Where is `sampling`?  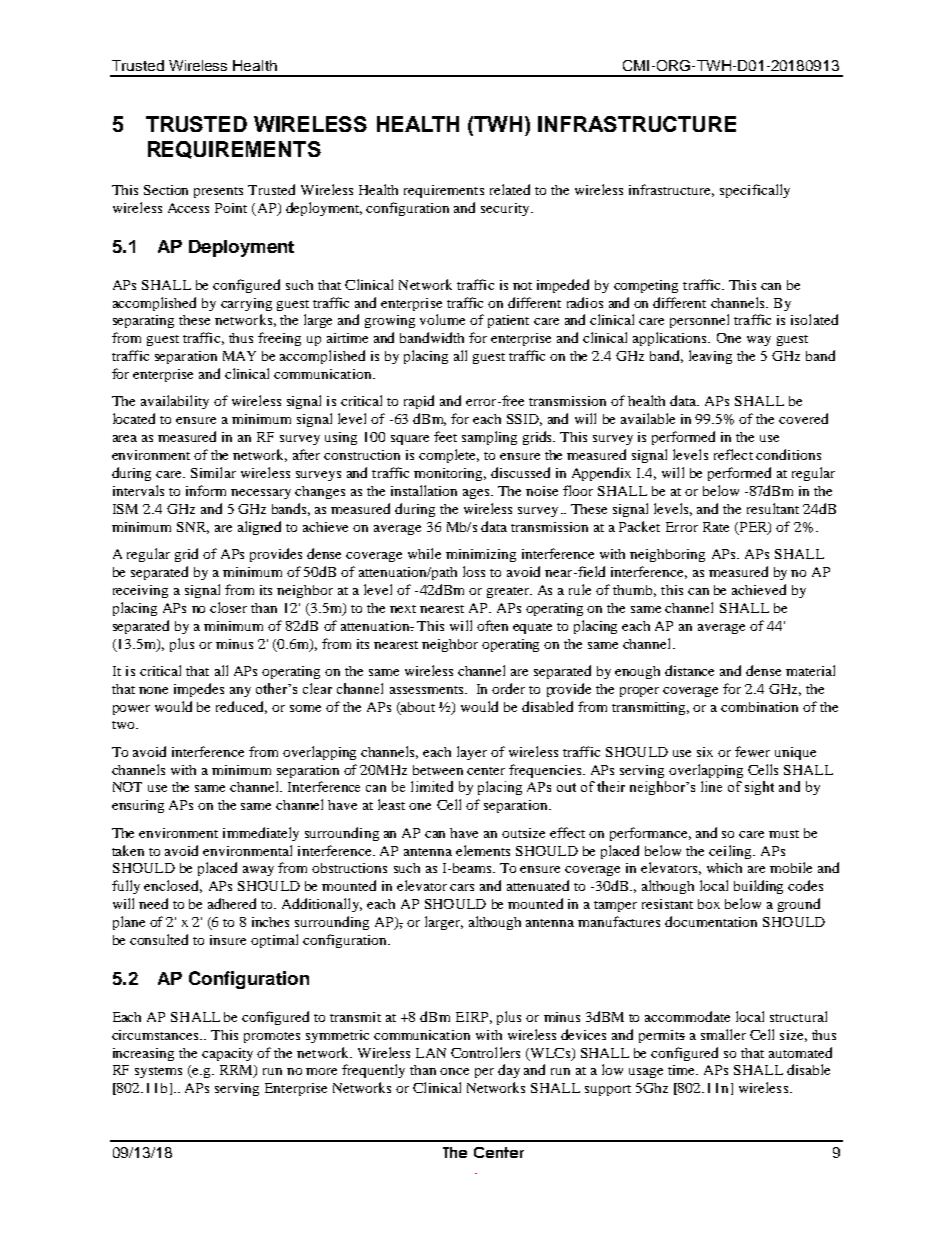
sampling is located at coordinates (489, 438).
